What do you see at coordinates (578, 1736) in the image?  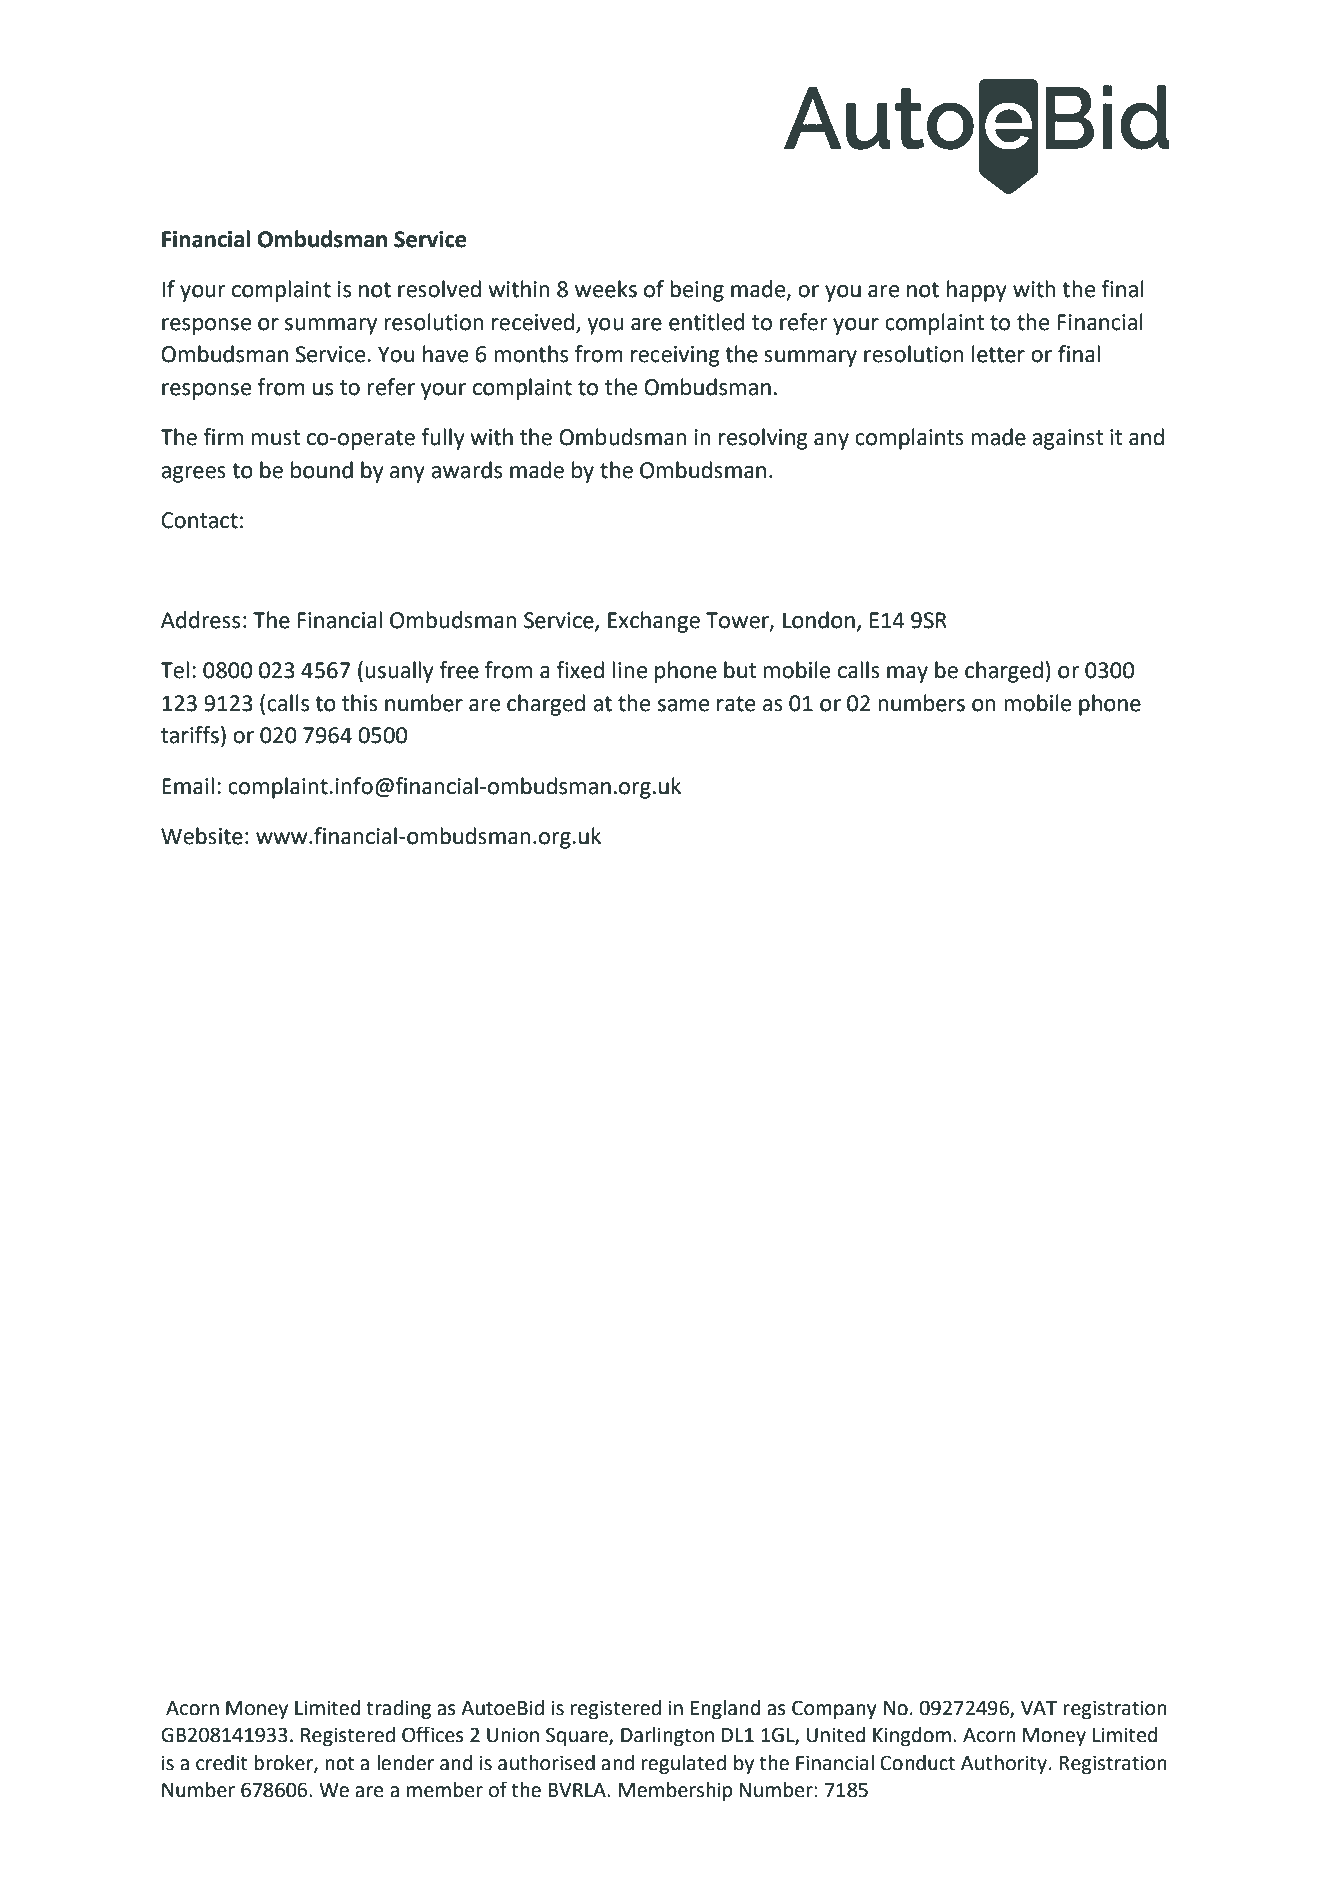 I see `Square` at bounding box center [578, 1736].
